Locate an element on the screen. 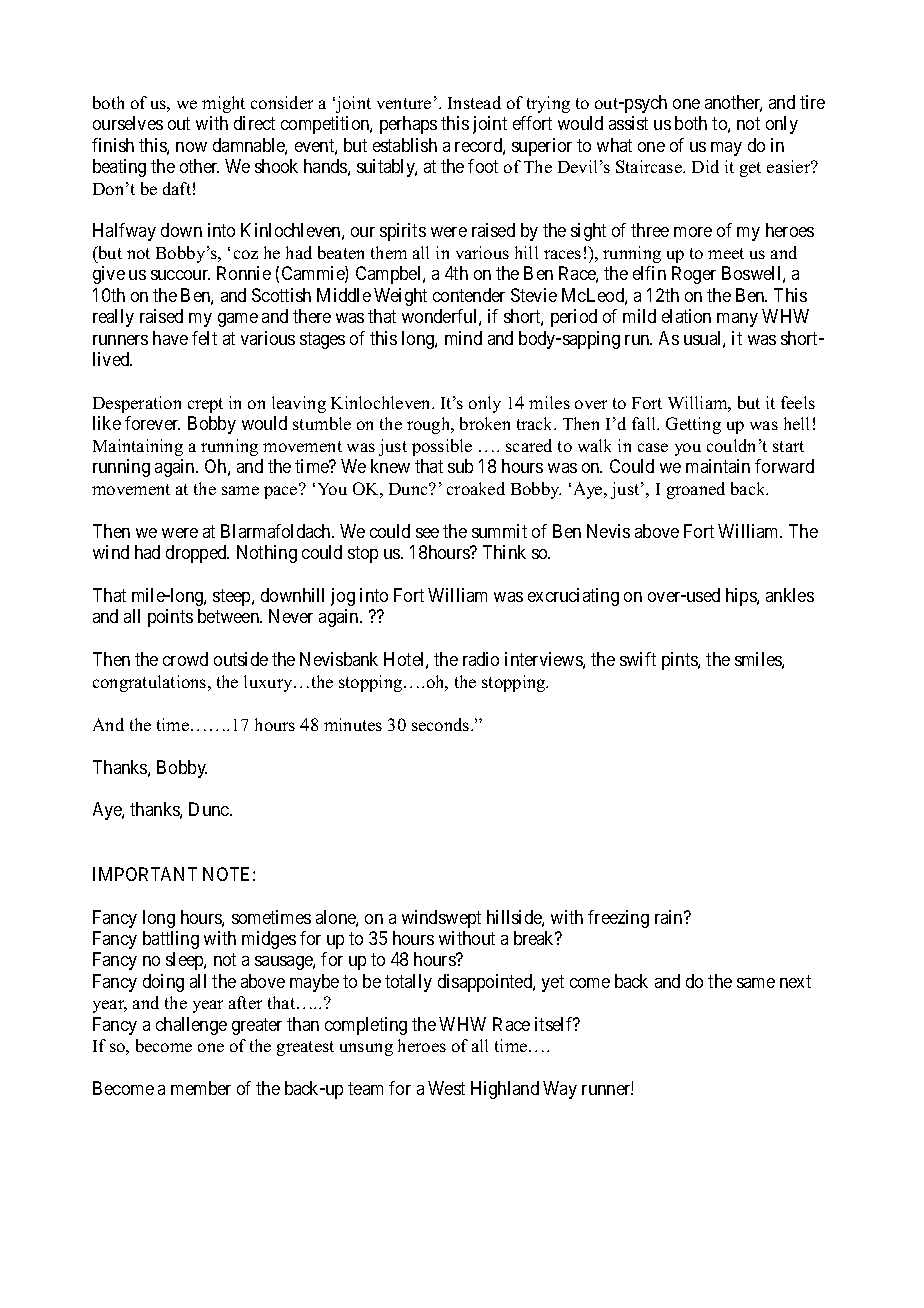 The width and height of the screenshot is (924, 1308). member is located at coordinates (201, 1088).
